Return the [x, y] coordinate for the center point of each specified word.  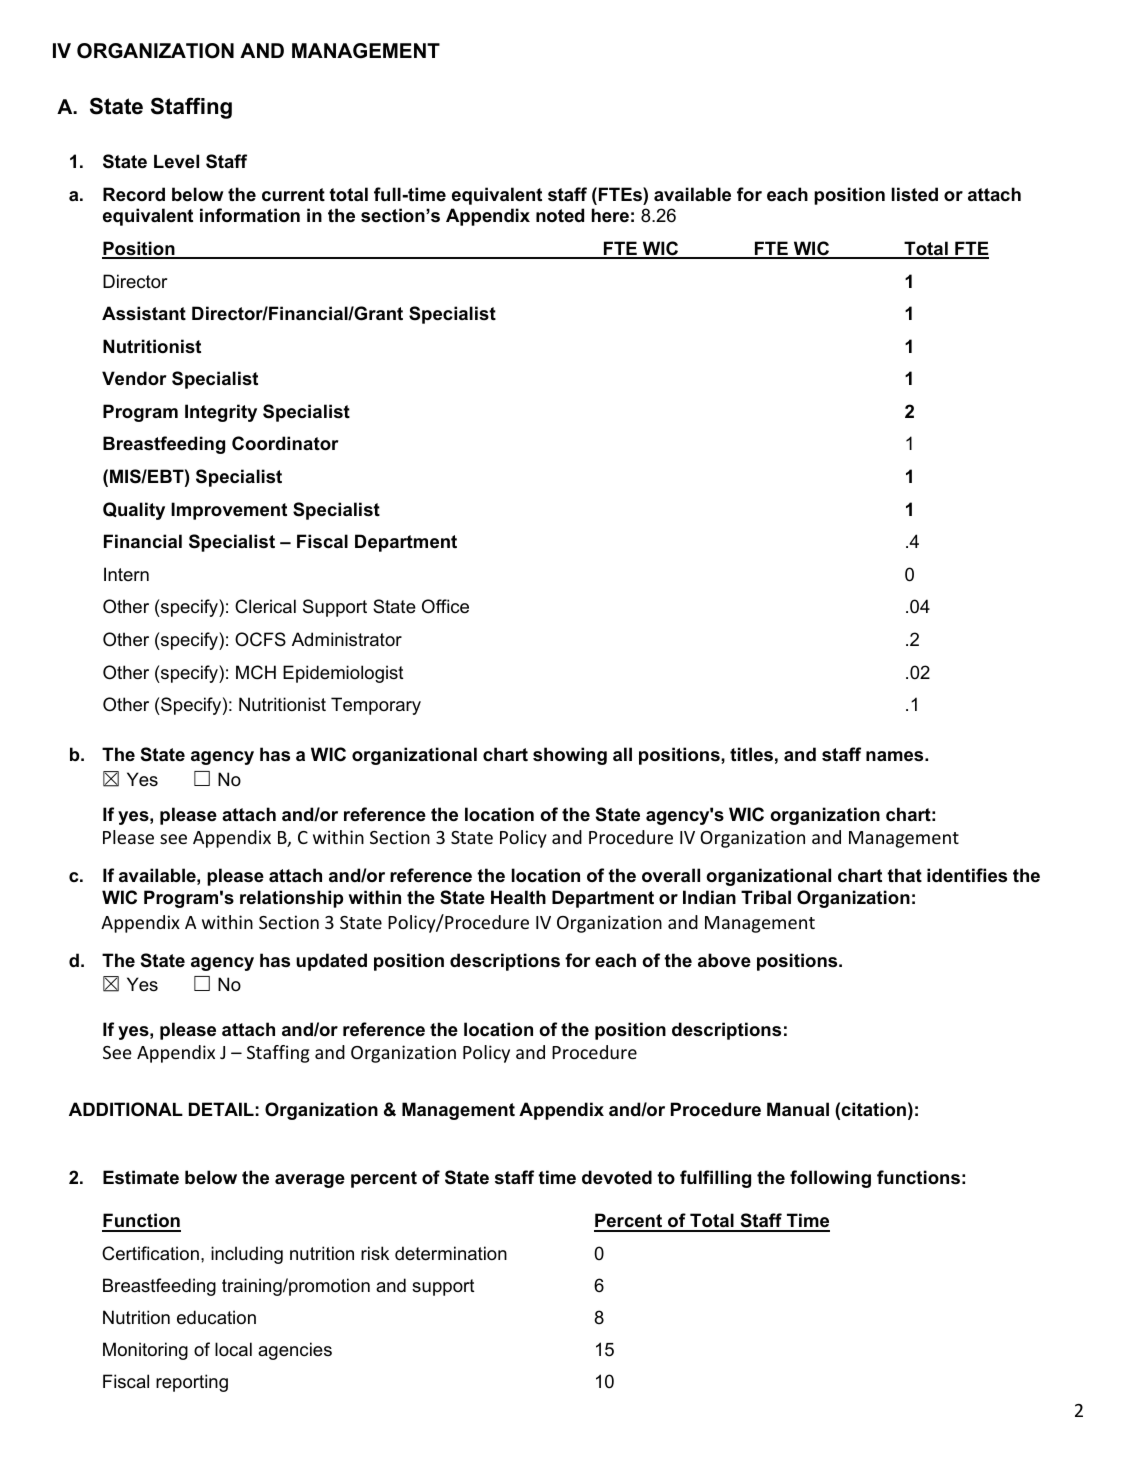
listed [915, 194]
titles [751, 754]
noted [560, 215]
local [233, 1349]
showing [570, 756]
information [250, 215]
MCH [256, 672]
